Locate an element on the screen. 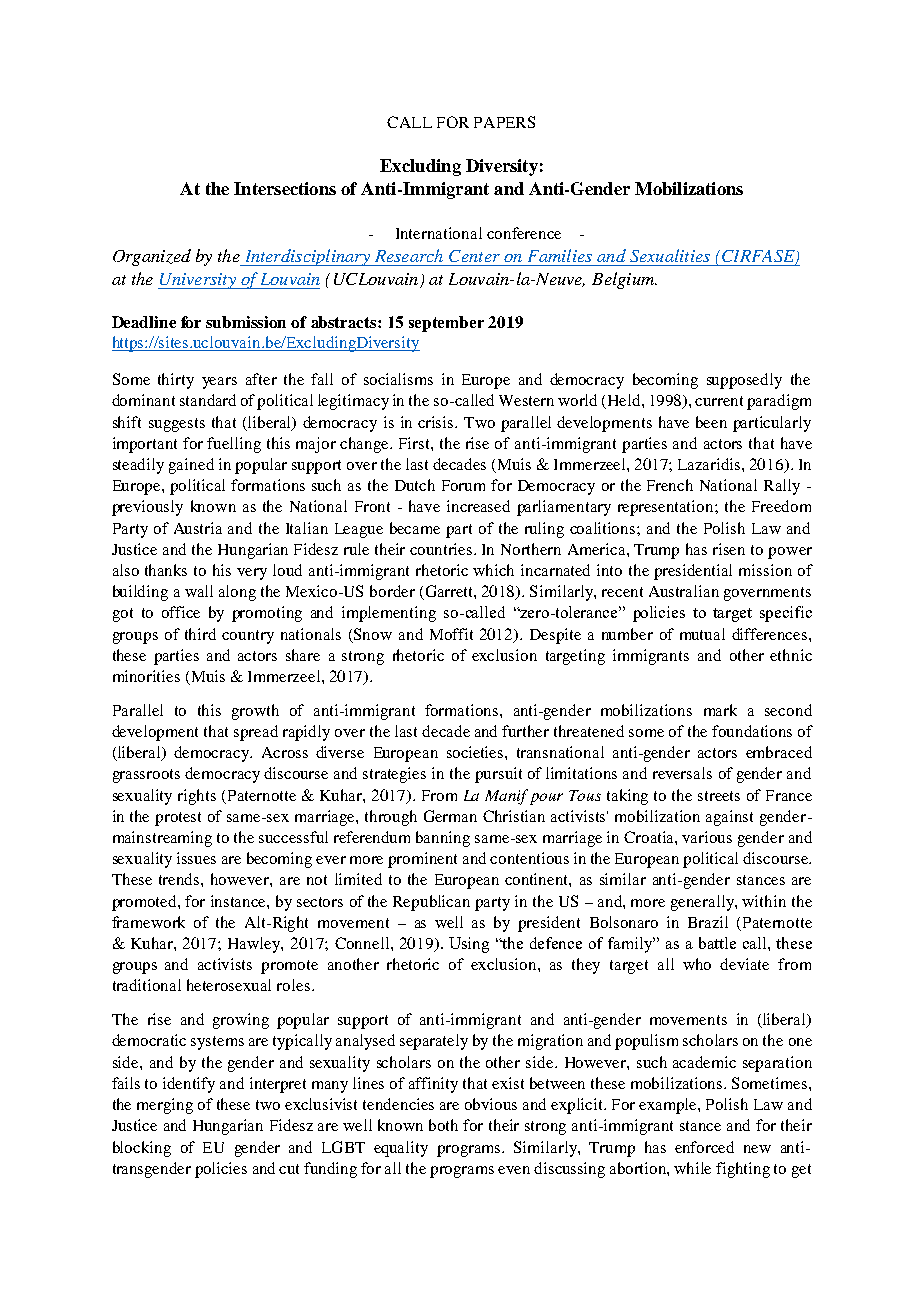  Intersections is located at coordinates (285, 188).
